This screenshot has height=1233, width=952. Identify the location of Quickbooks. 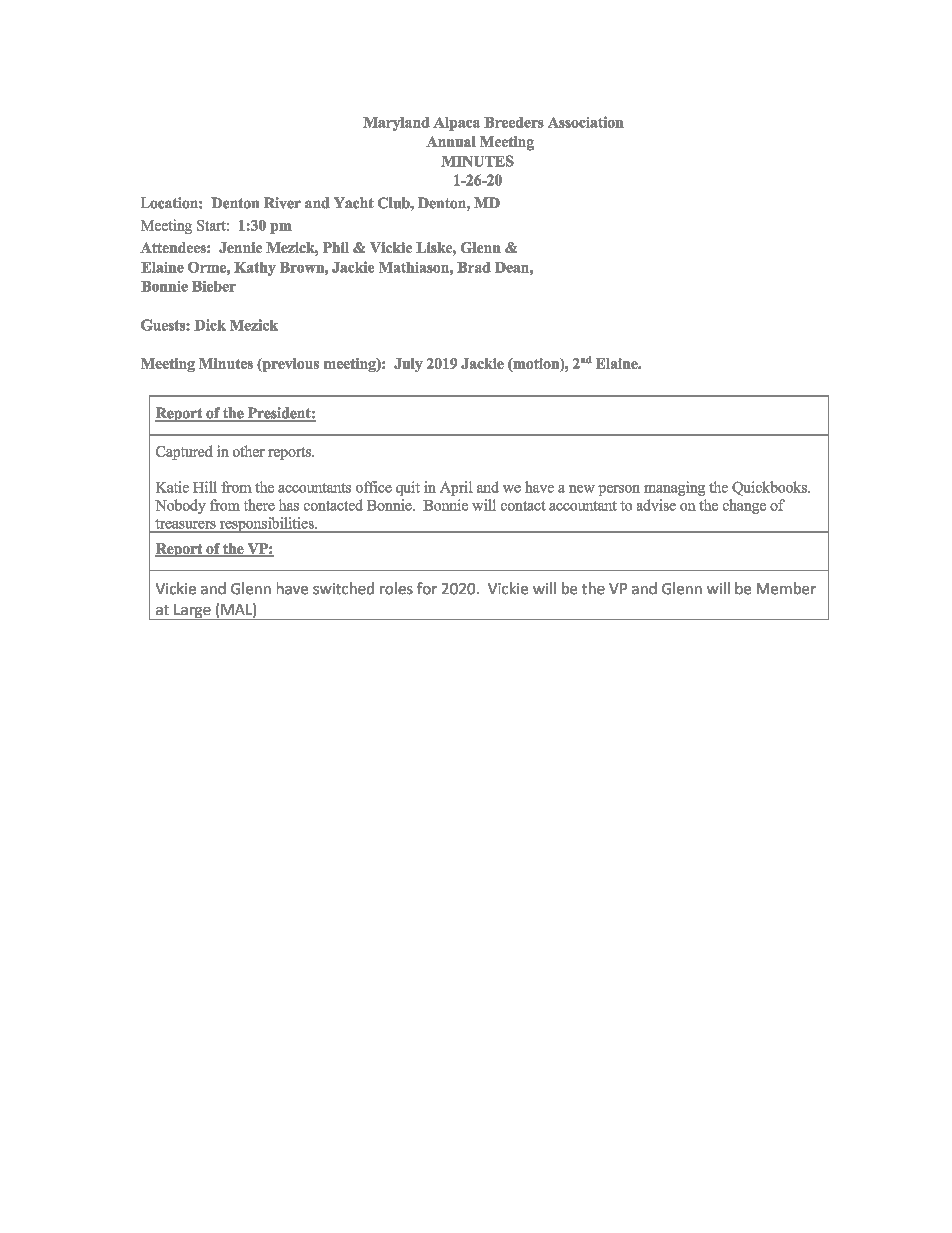
(770, 488).
